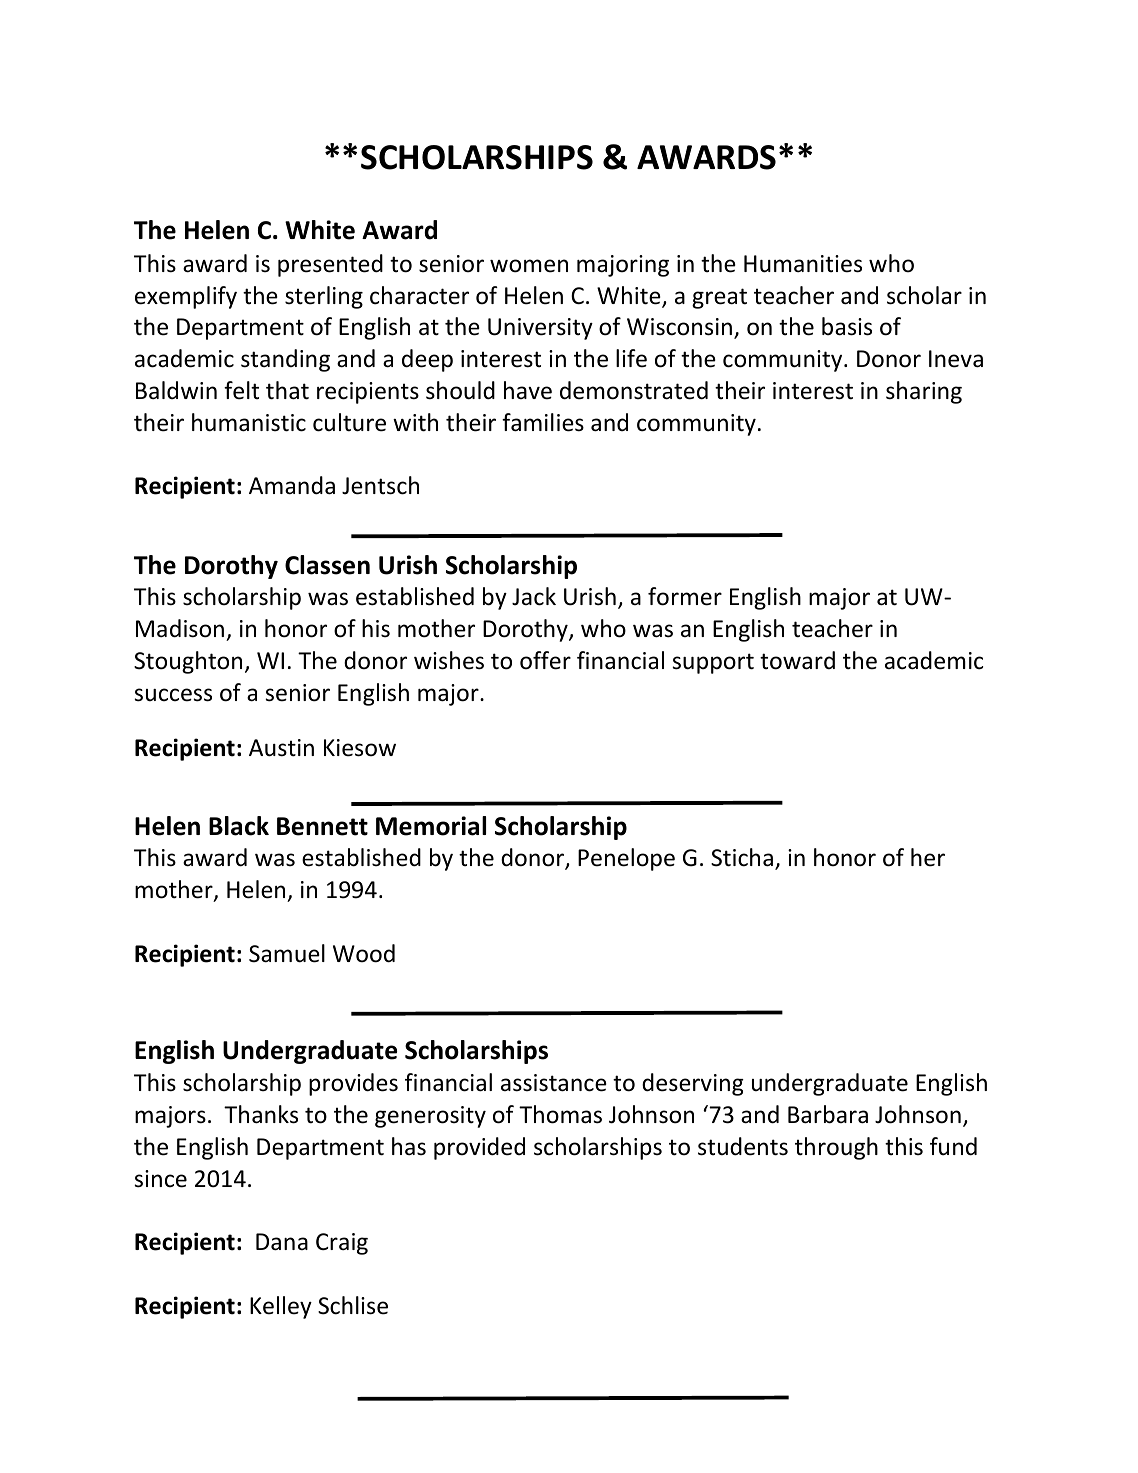 The image size is (1138, 1473). What do you see at coordinates (847, 326) in the screenshot?
I see `basis` at bounding box center [847, 326].
